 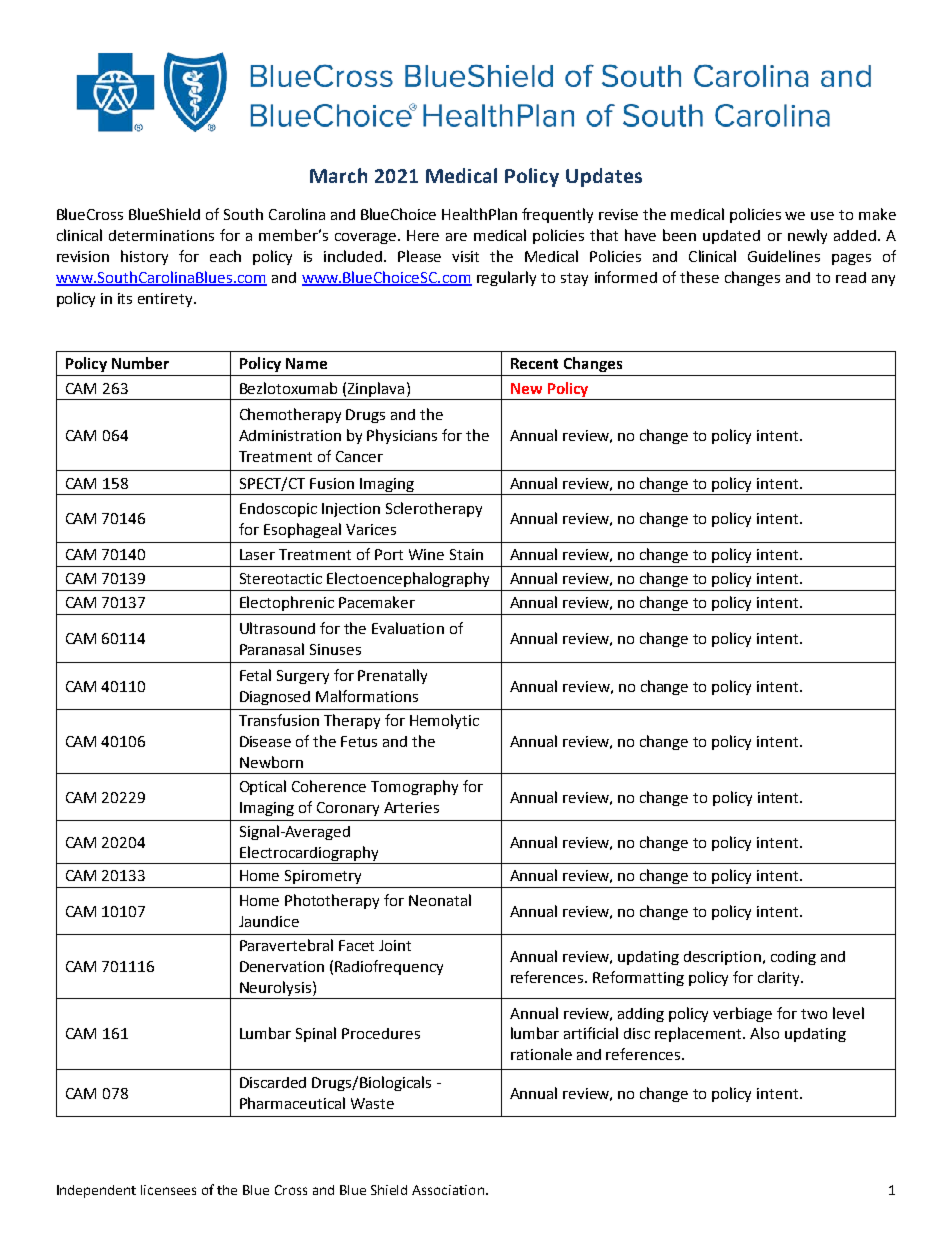 I want to click on Stain, so click(x=466, y=554).
